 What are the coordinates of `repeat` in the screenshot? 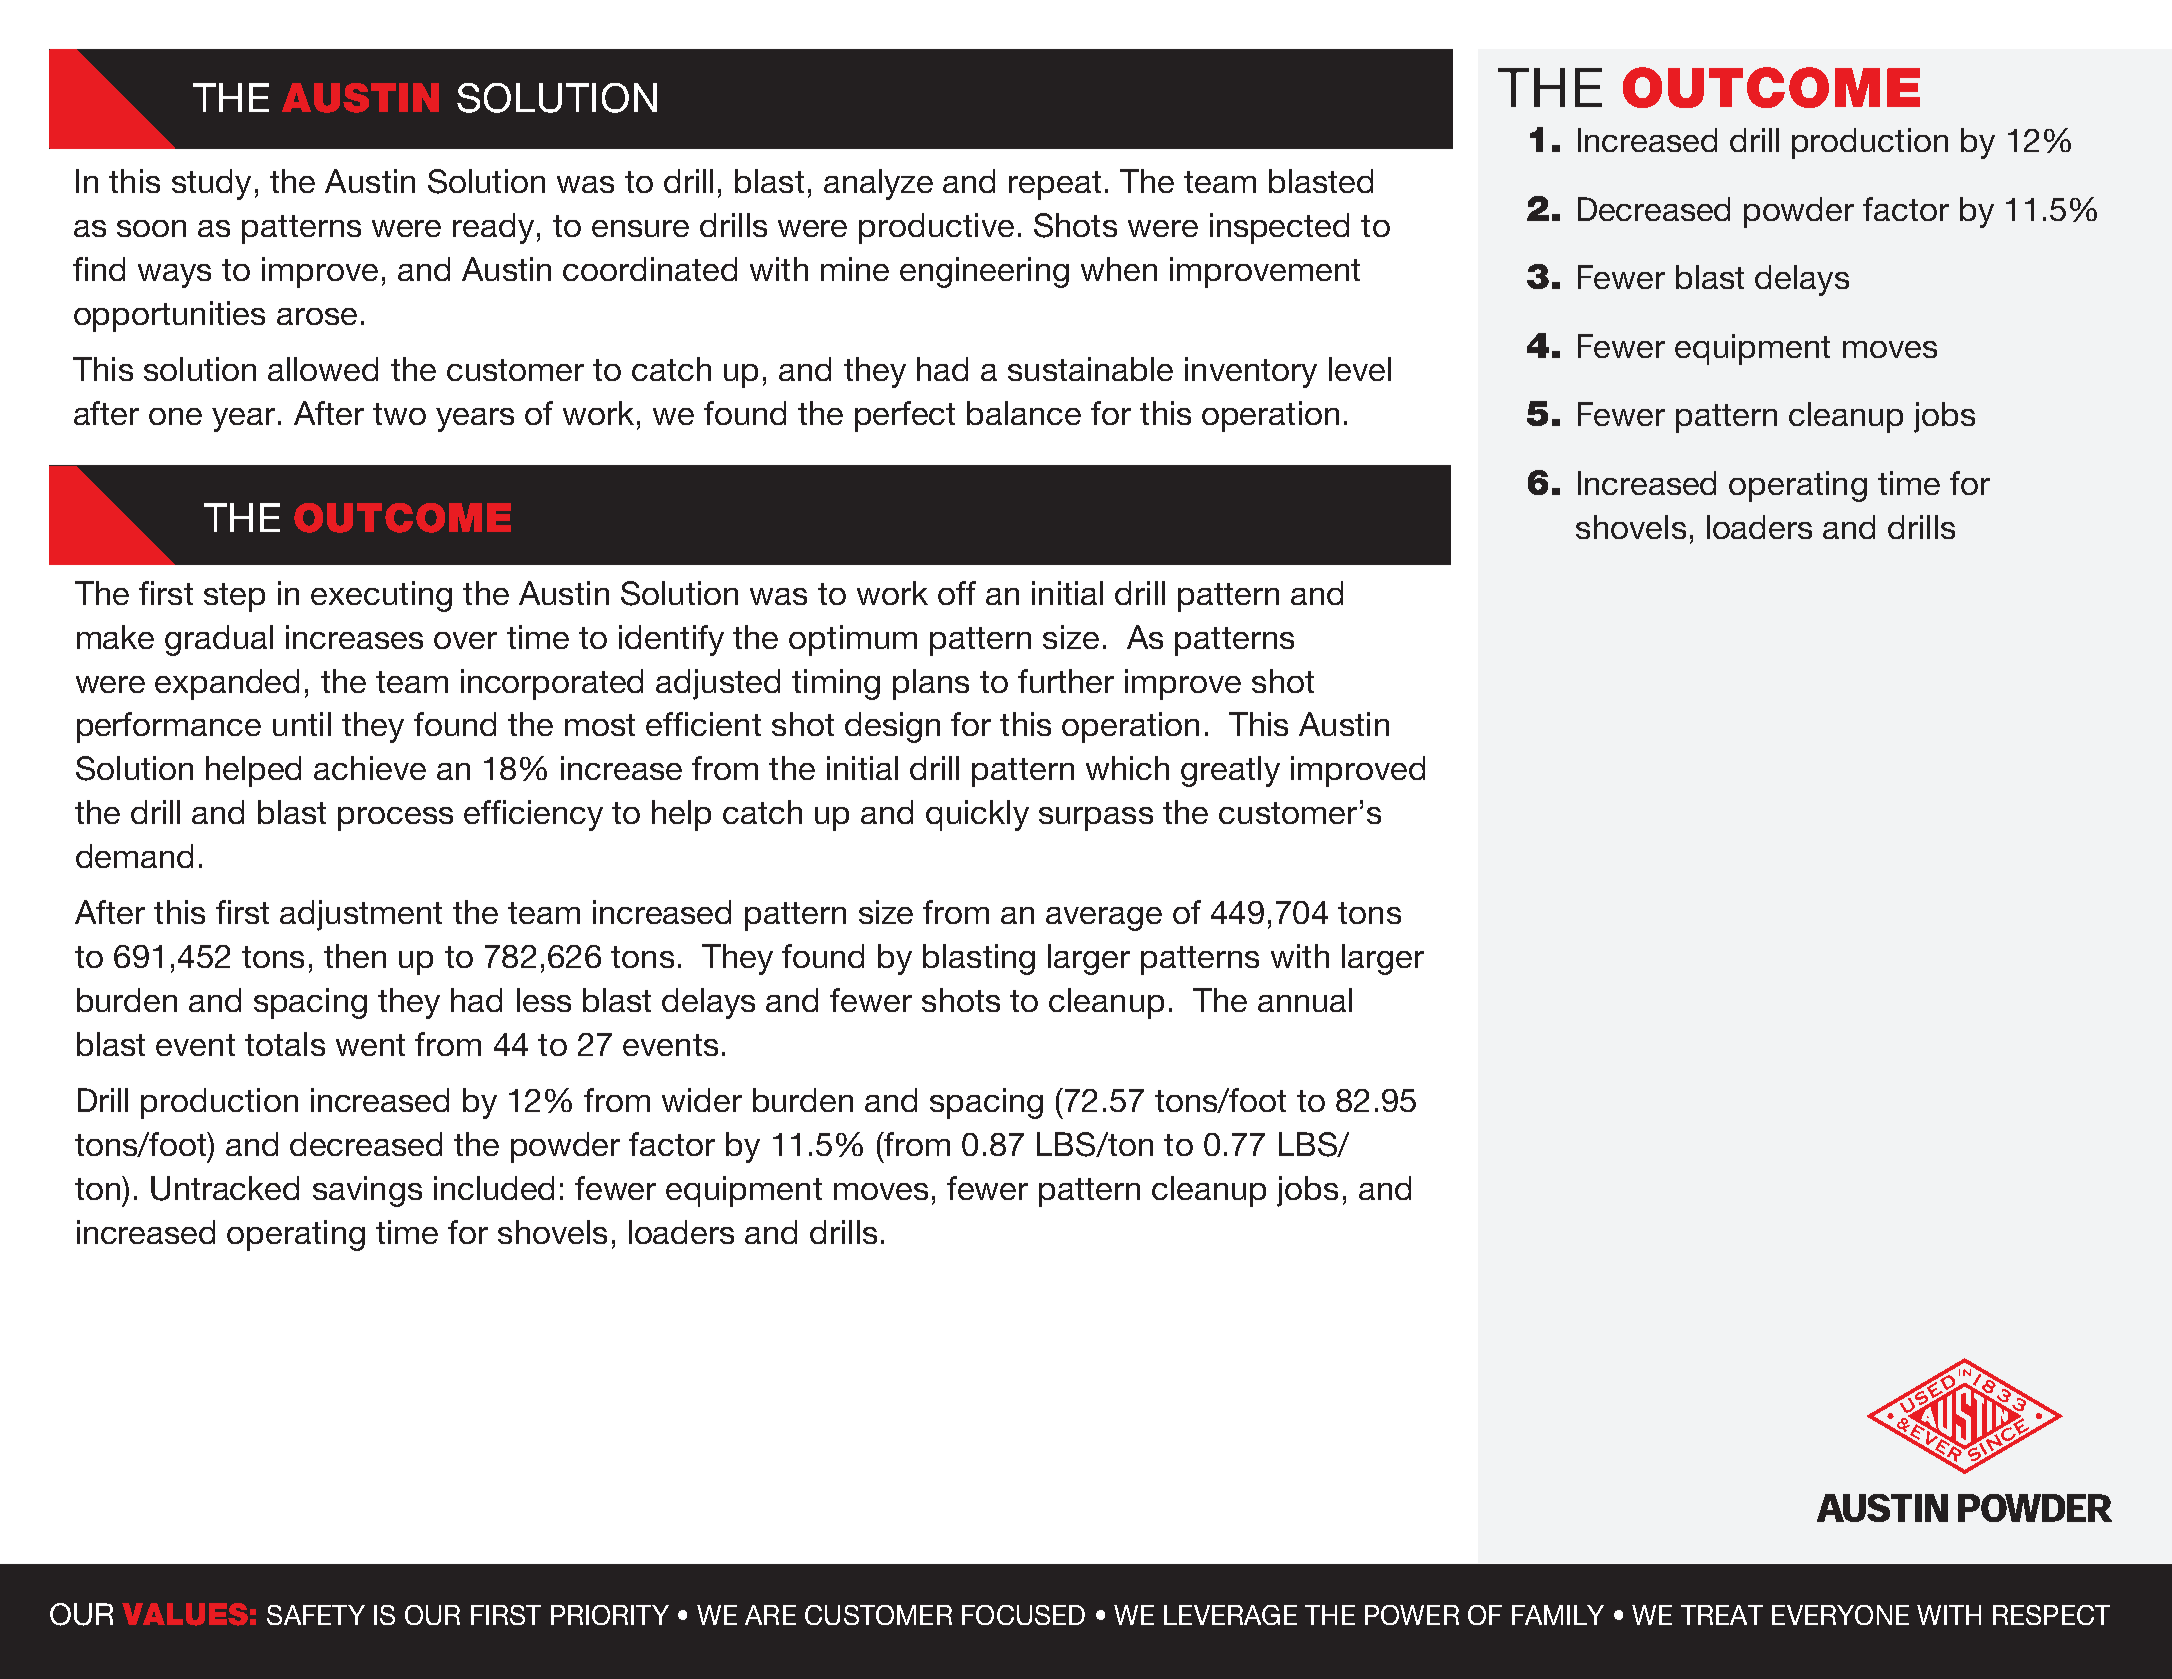 It's located at (1055, 185).
